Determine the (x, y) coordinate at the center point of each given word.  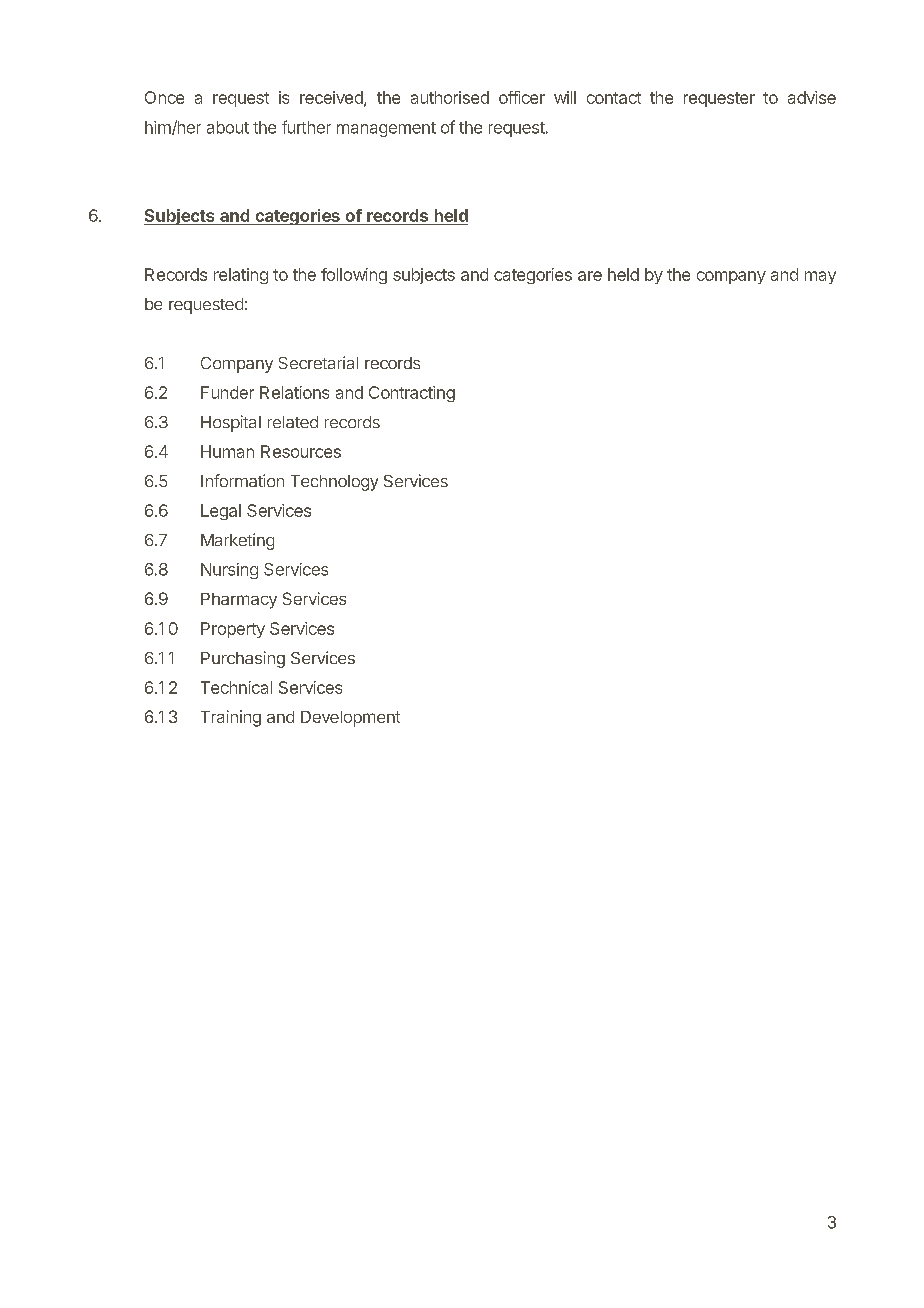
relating (241, 276)
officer (522, 97)
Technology (334, 483)
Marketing (237, 541)
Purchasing (243, 659)
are (590, 276)
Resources (301, 451)
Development (350, 719)
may (820, 277)
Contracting (412, 394)
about (228, 127)
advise (812, 97)
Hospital (231, 423)
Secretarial (318, 362)
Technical (236, 687)
